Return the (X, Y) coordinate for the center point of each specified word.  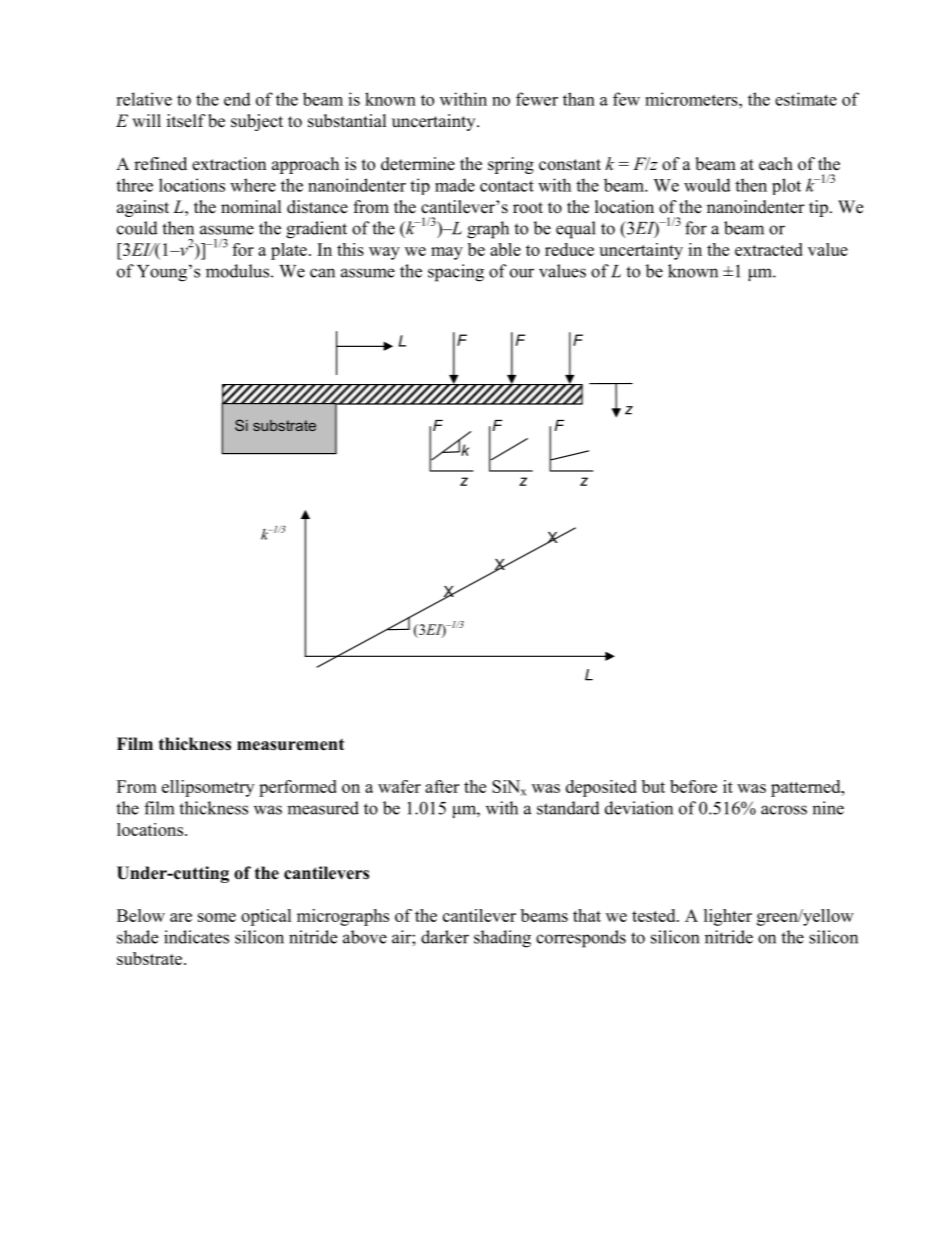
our (522, 273)
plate (289, 251)
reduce (569, 249)
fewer (537, 99)
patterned (807, 788)
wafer (399, 786)
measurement (290, 745)
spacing (456, 273)
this (350, 249)
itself (186, 121)
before (693, 786)
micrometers (692, 99)
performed (298, 788)
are (181, 917)
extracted (769, 249)
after (442, 786)
